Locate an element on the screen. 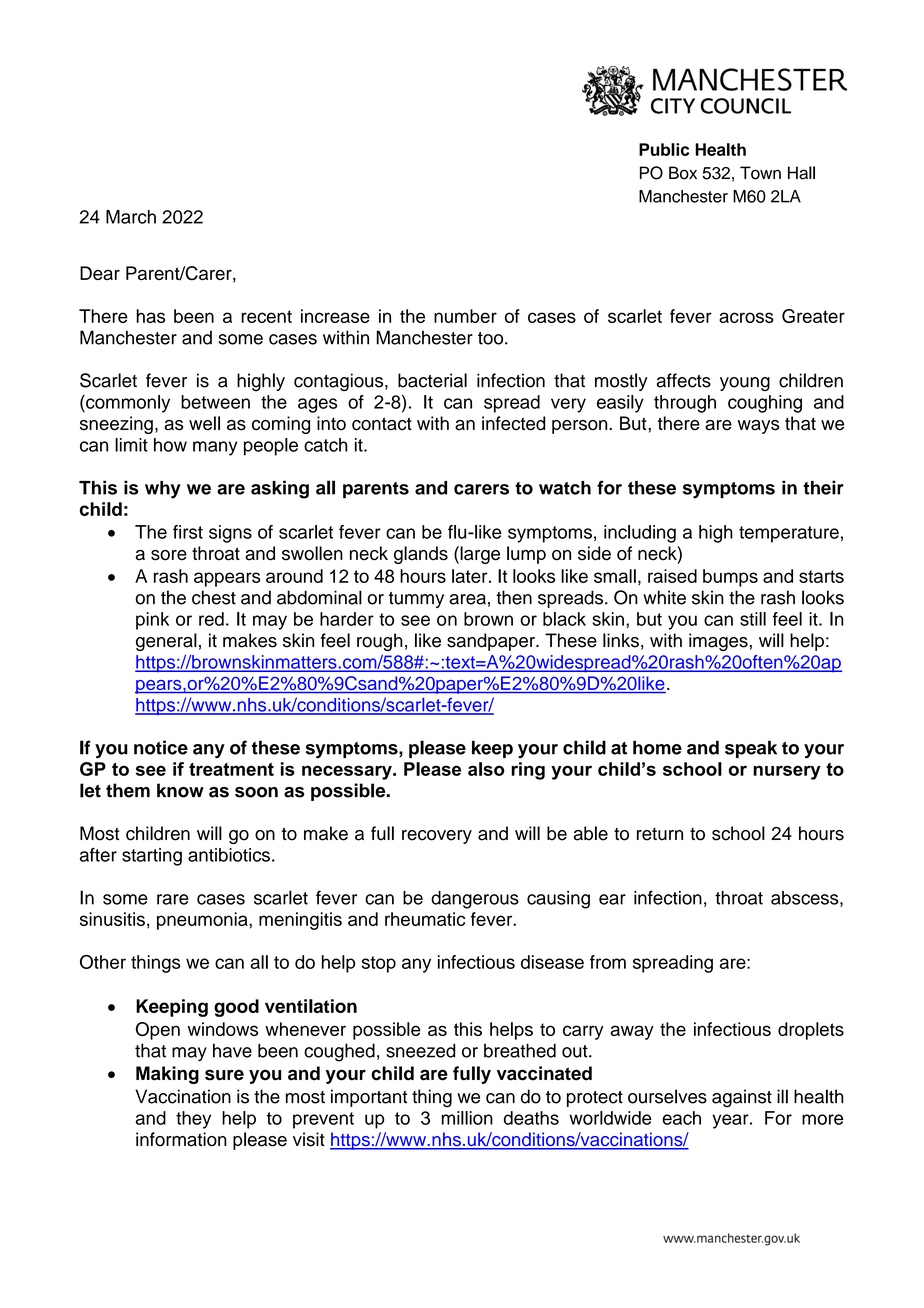  they is located at coordinates (193, 1120).
